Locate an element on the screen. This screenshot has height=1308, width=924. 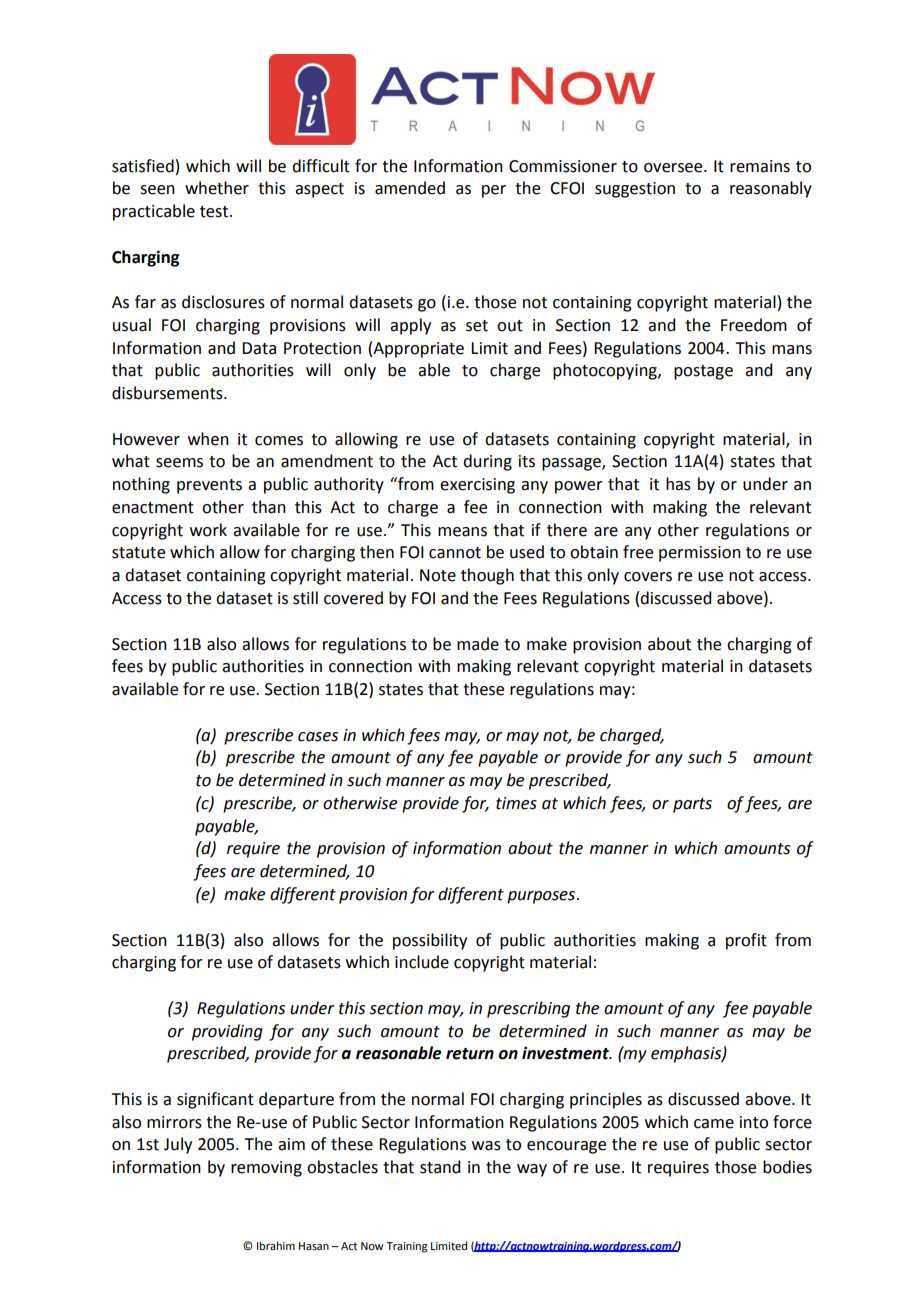
Ibrahim is located at coordinates (276, 1245).
